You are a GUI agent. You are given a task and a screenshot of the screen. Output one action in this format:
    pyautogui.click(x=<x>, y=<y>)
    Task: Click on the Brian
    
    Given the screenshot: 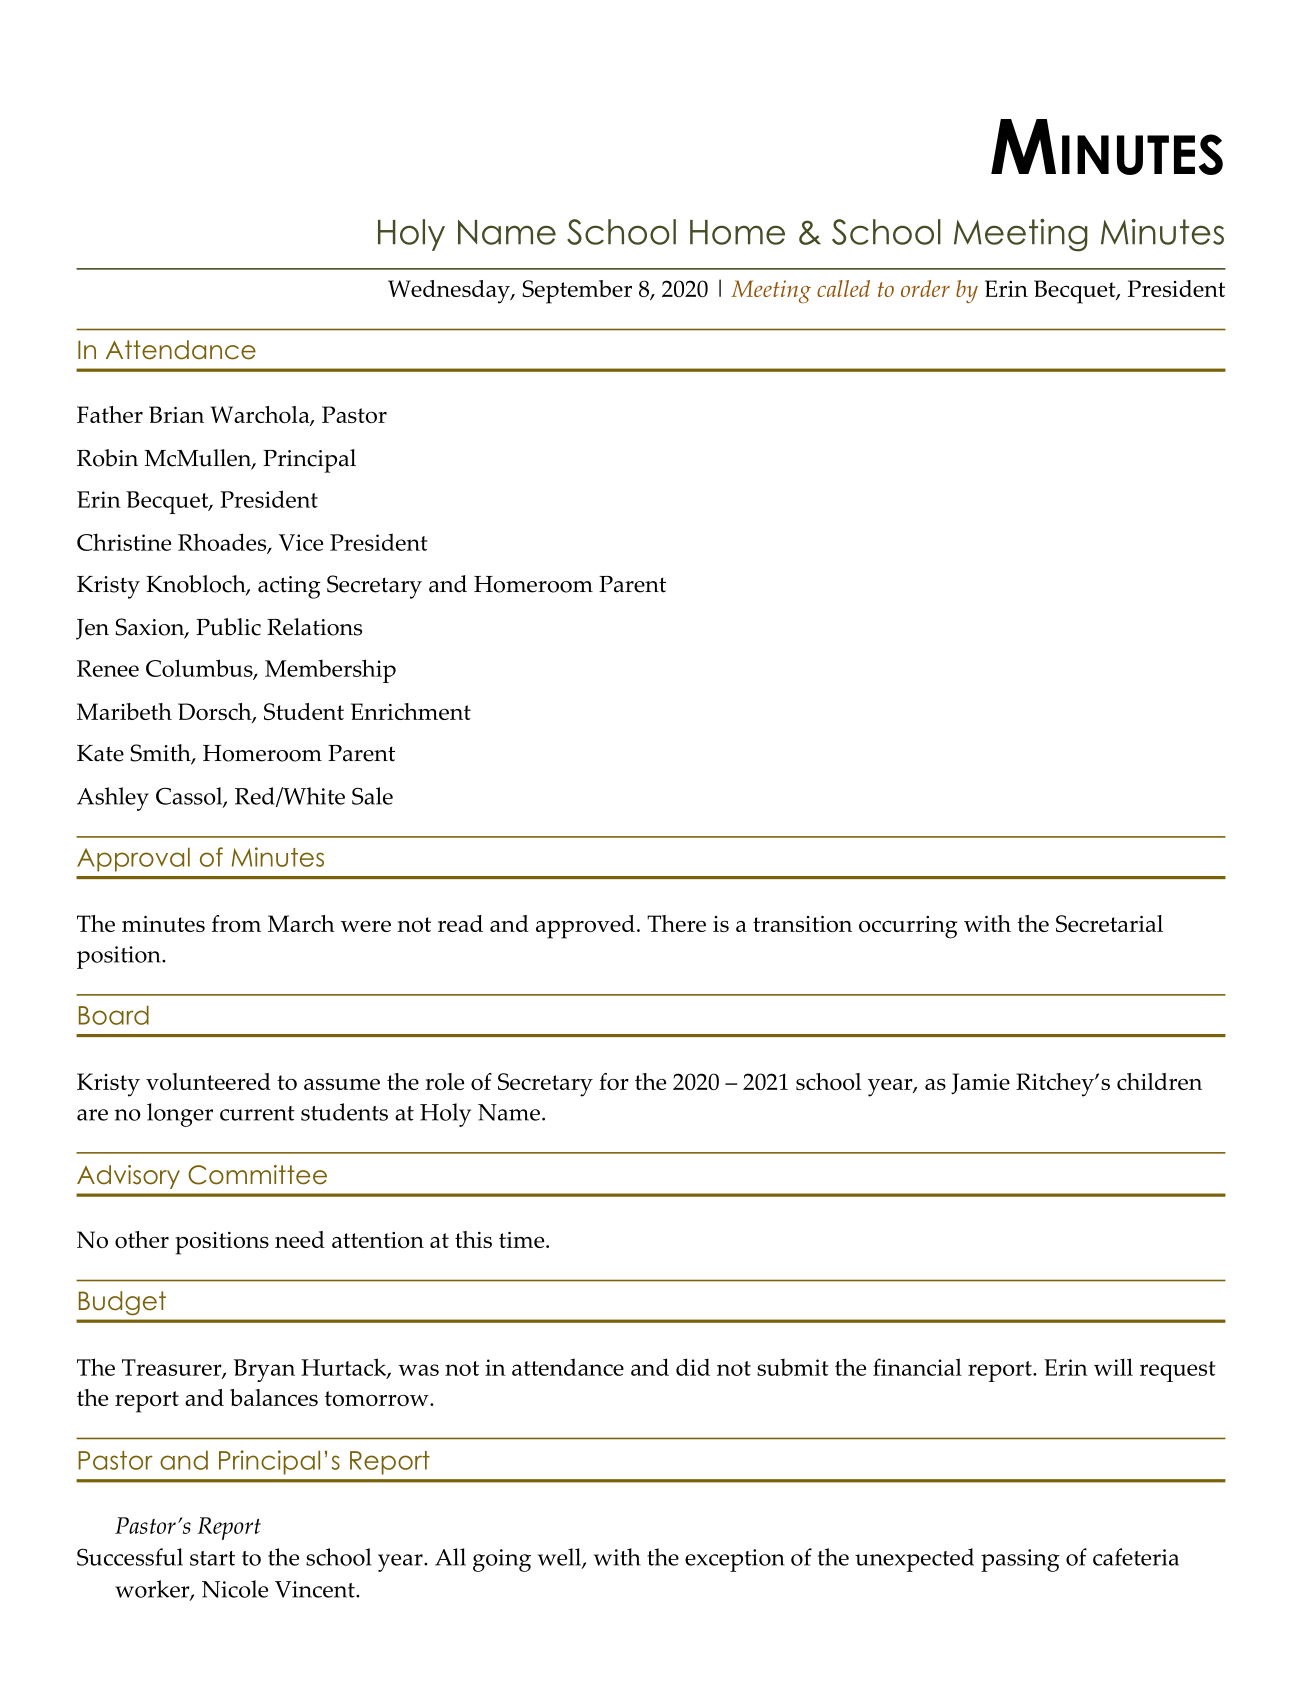 What is the action you would take?
    pyautogui.click(x=176, y=414)
